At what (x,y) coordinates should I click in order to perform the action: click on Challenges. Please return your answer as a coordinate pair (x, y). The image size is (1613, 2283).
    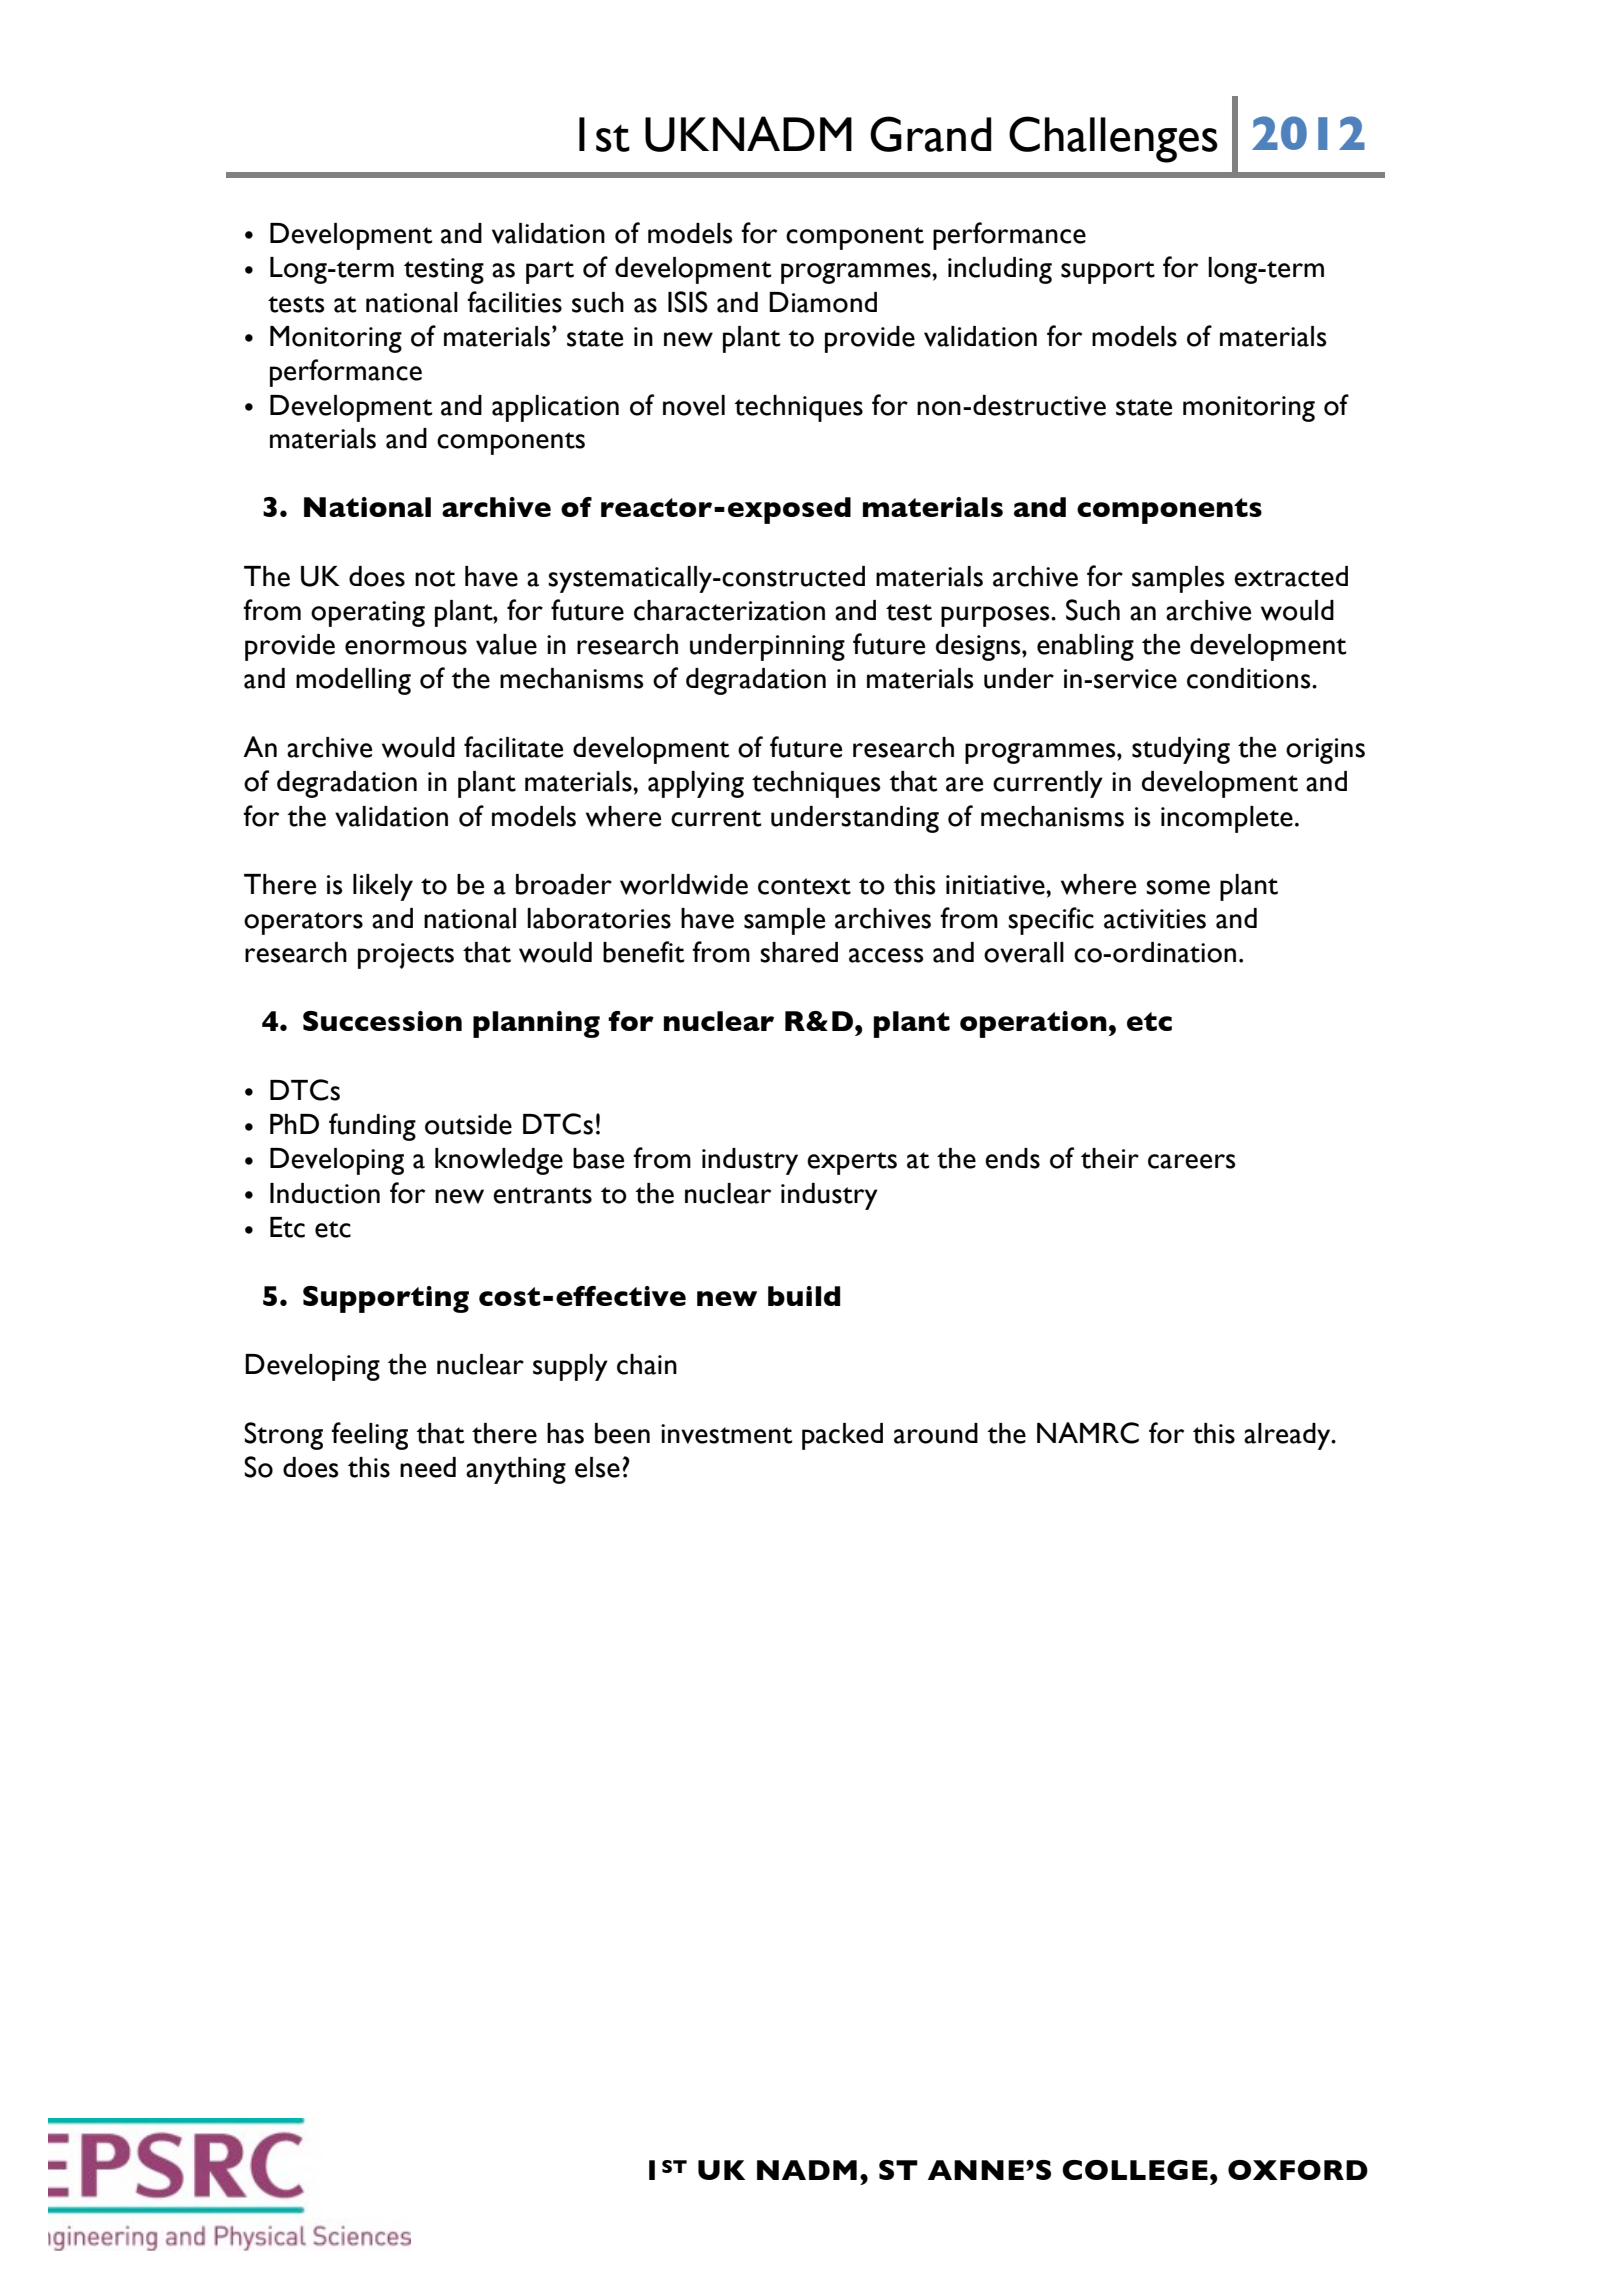
    Looking at the image, I should click on (1113, 139).
